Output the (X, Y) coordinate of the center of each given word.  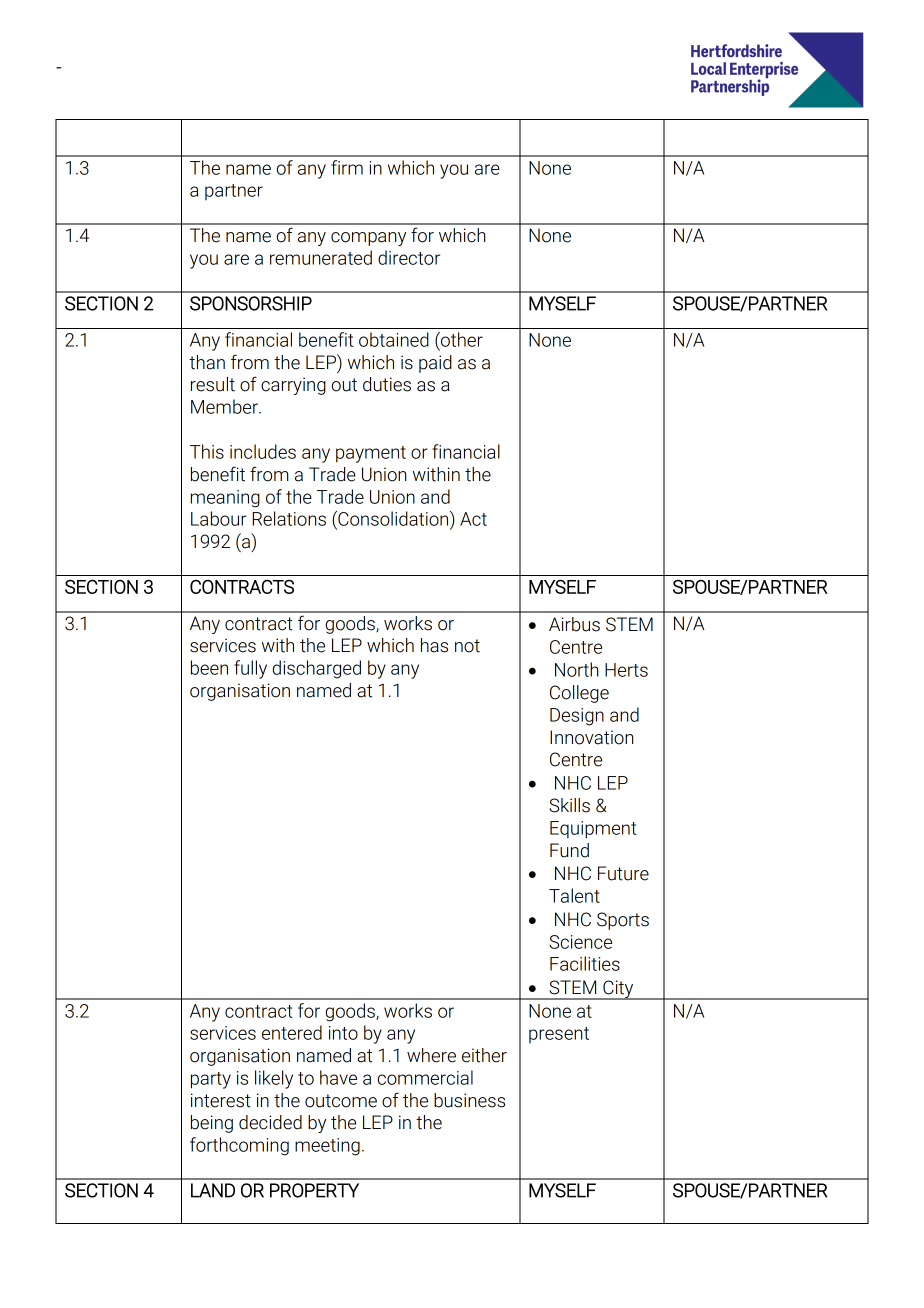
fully (250, 669)
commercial (425, 1077)
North (576, 669)
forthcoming (239, 1146)
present (559, 1035)
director (409, 257)
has (434, 645)
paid (435, 364)
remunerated (321, 257)
